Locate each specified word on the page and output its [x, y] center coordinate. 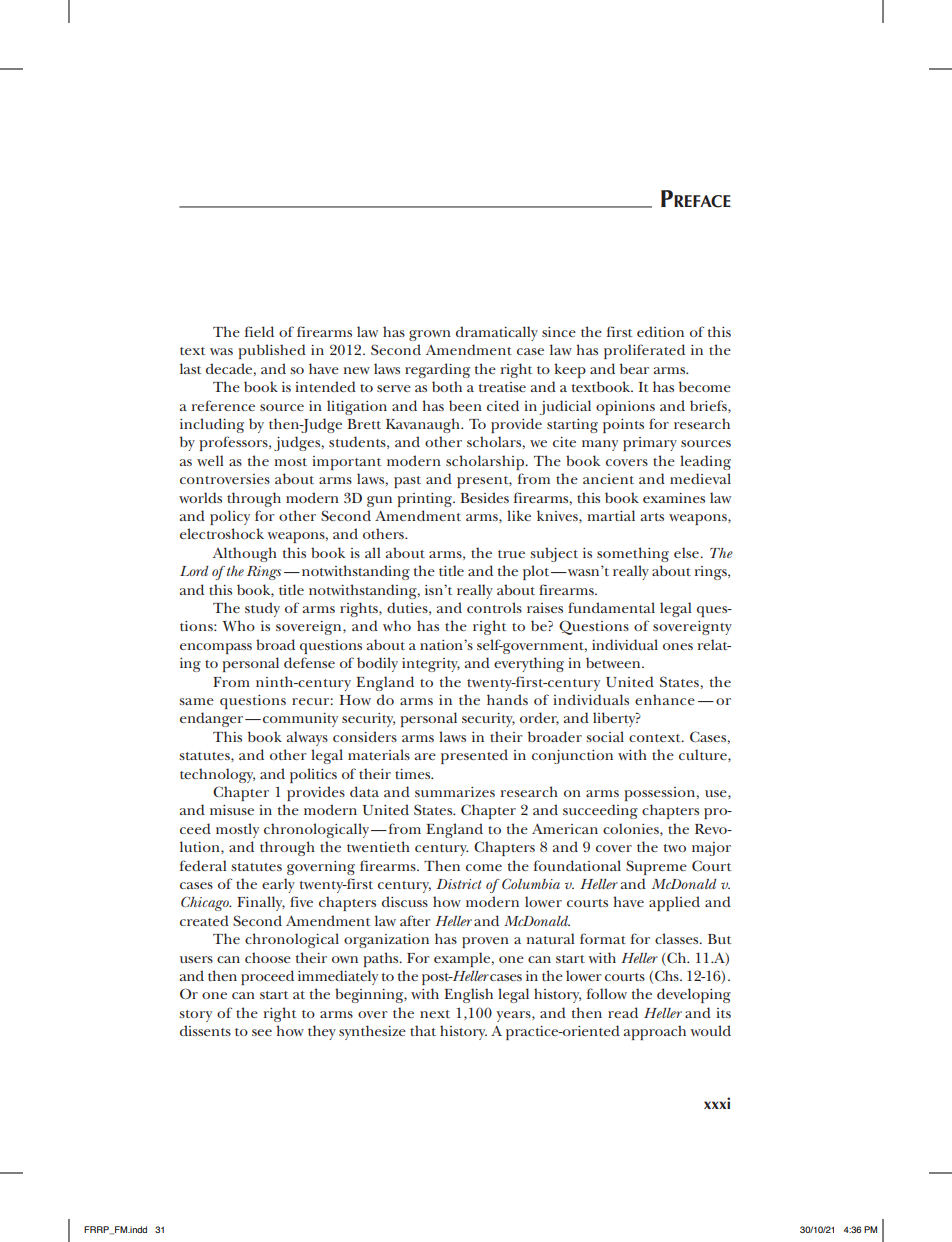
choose [268, 957]
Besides [484, 497]
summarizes [455, 792]
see [262, 1032]
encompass [216, 648]
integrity [431, 665]
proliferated [644, 351]
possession [661, 794]
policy [230, 517]
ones [678, 646]
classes [678, 938]
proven [485, 942]
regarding [437, 370]
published [272, 351]
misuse [232, 810]
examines [674, 498]
